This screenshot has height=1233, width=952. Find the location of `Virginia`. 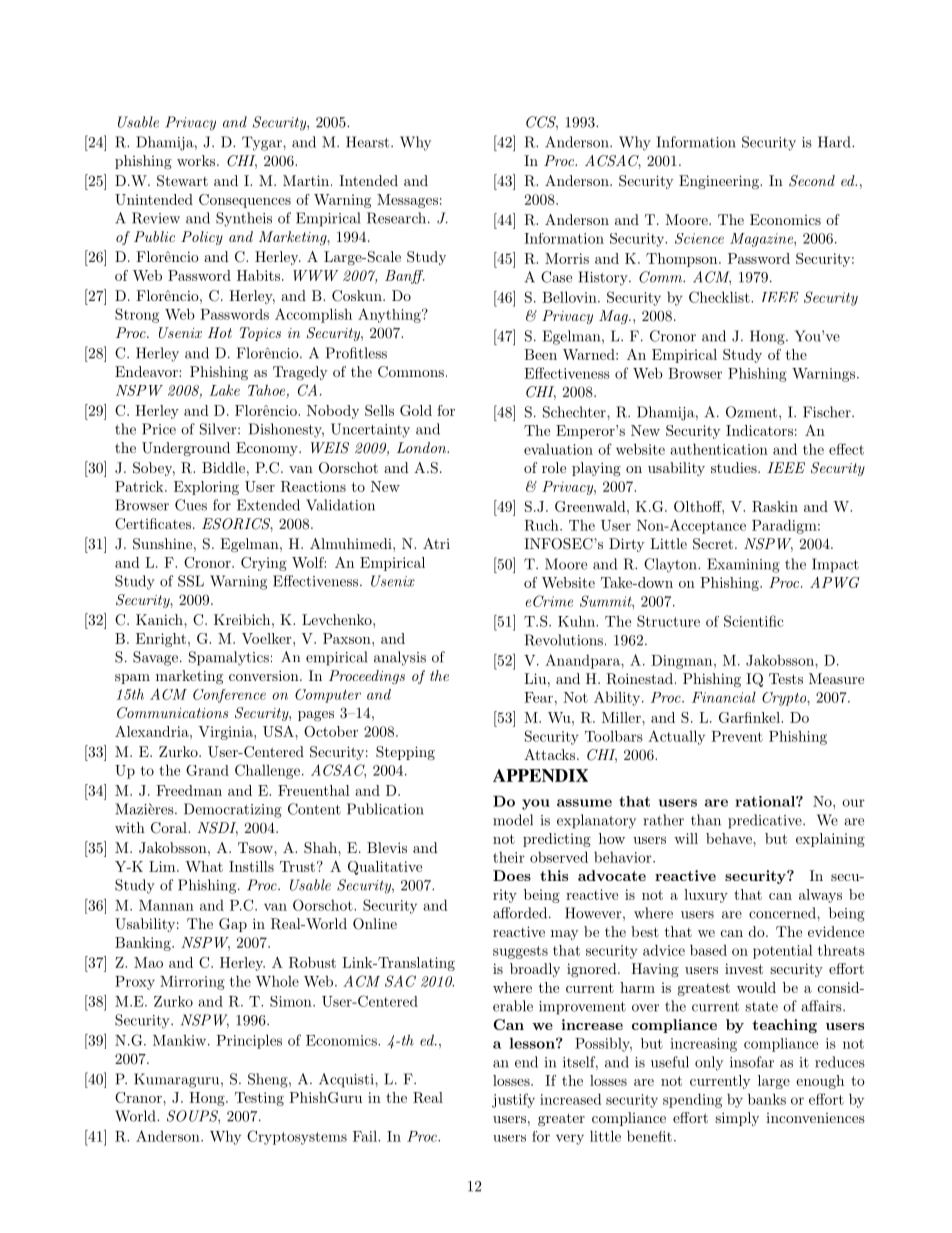

Virginia is located at coordinates (226, 733).
